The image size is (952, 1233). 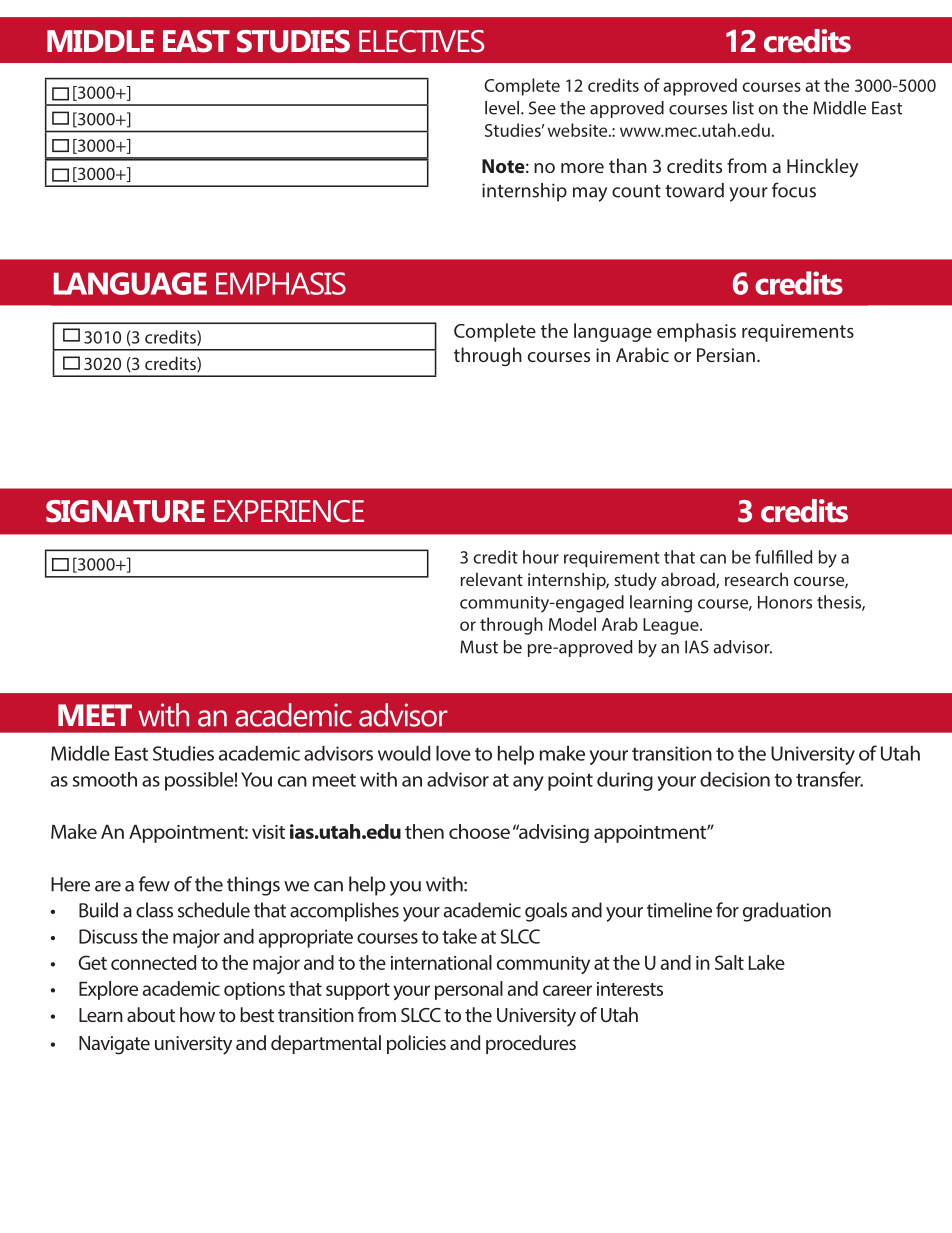 What do you see at coordinates (492, 579) in the screenshot?
I see `relevant` at bounding box center [492, 579].
